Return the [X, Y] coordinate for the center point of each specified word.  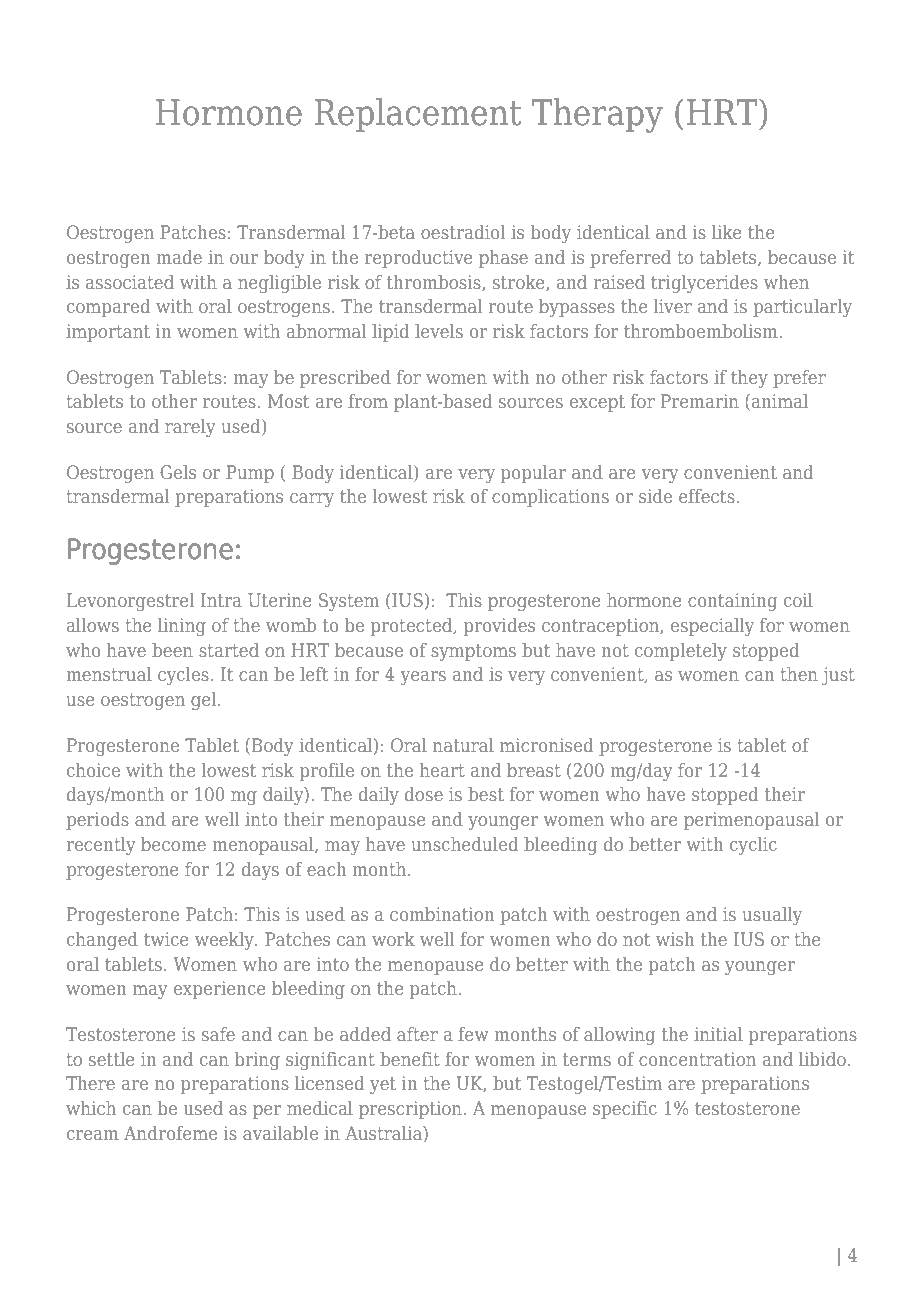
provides [499, 627]
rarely [190, 428]
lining [182, 627]
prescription [410, 1110]
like [727, 232]
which [91, 1108]
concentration [697, 1059]
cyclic [753, 846]
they [749, 379]
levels [439, 331]
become [173, 844]
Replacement [418, 115]
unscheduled [464, 844]
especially [712, 627]
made [179, 257]
